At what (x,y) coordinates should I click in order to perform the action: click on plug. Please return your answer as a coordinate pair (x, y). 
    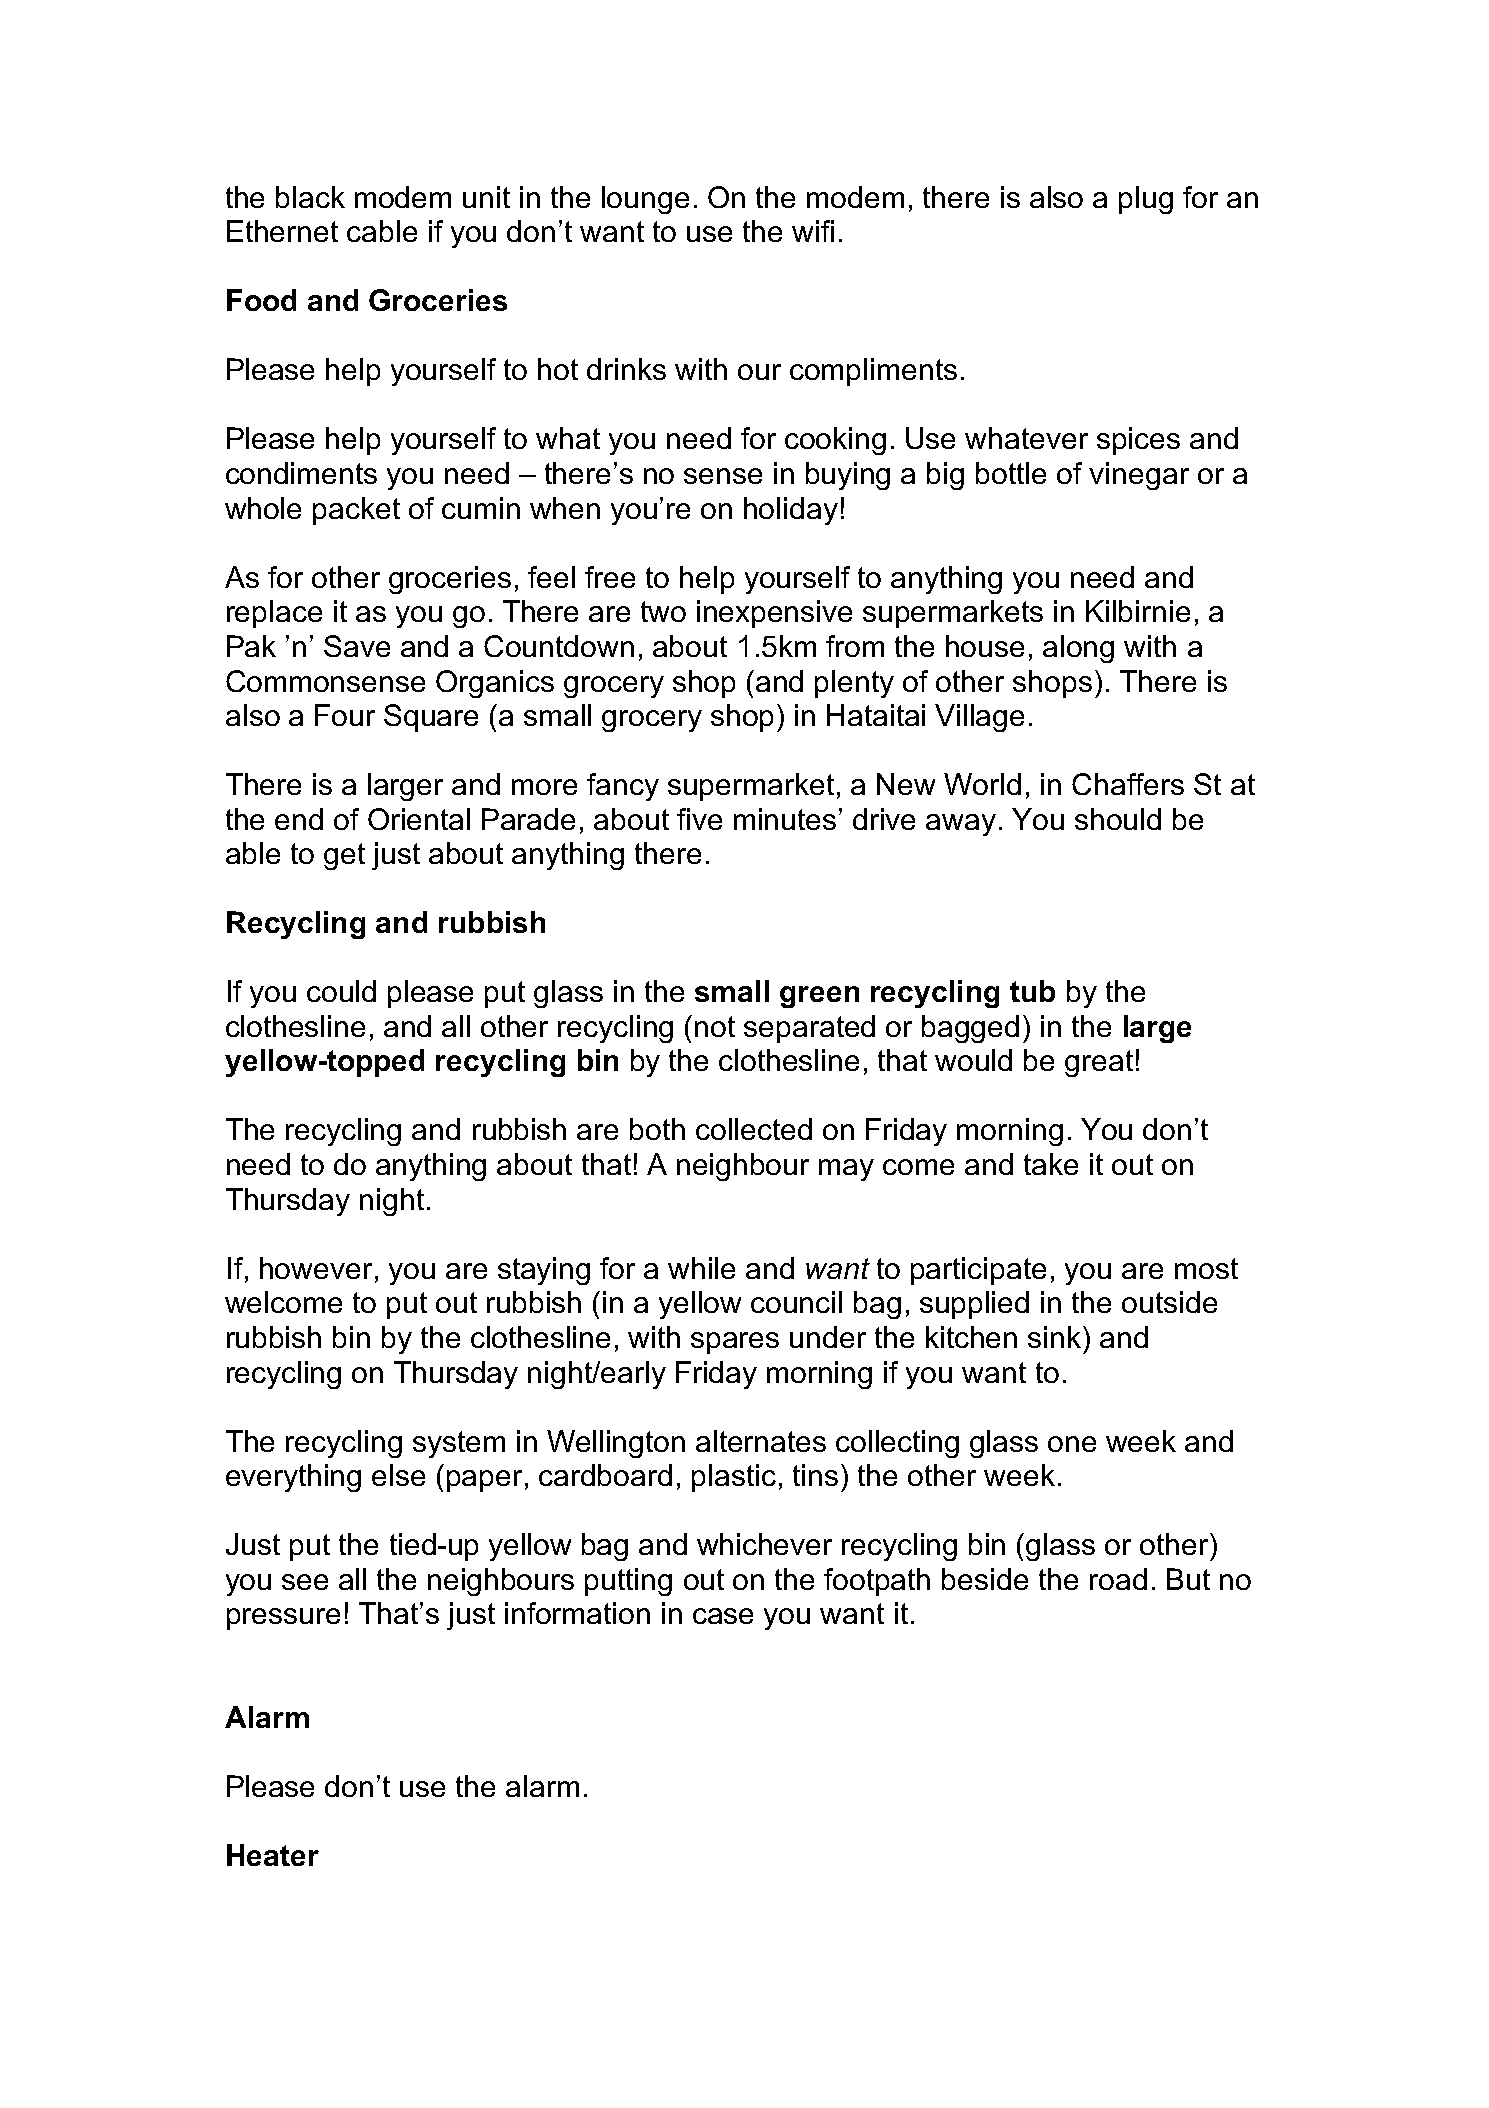
    Looking at the image, I should click on (1146, 200).
